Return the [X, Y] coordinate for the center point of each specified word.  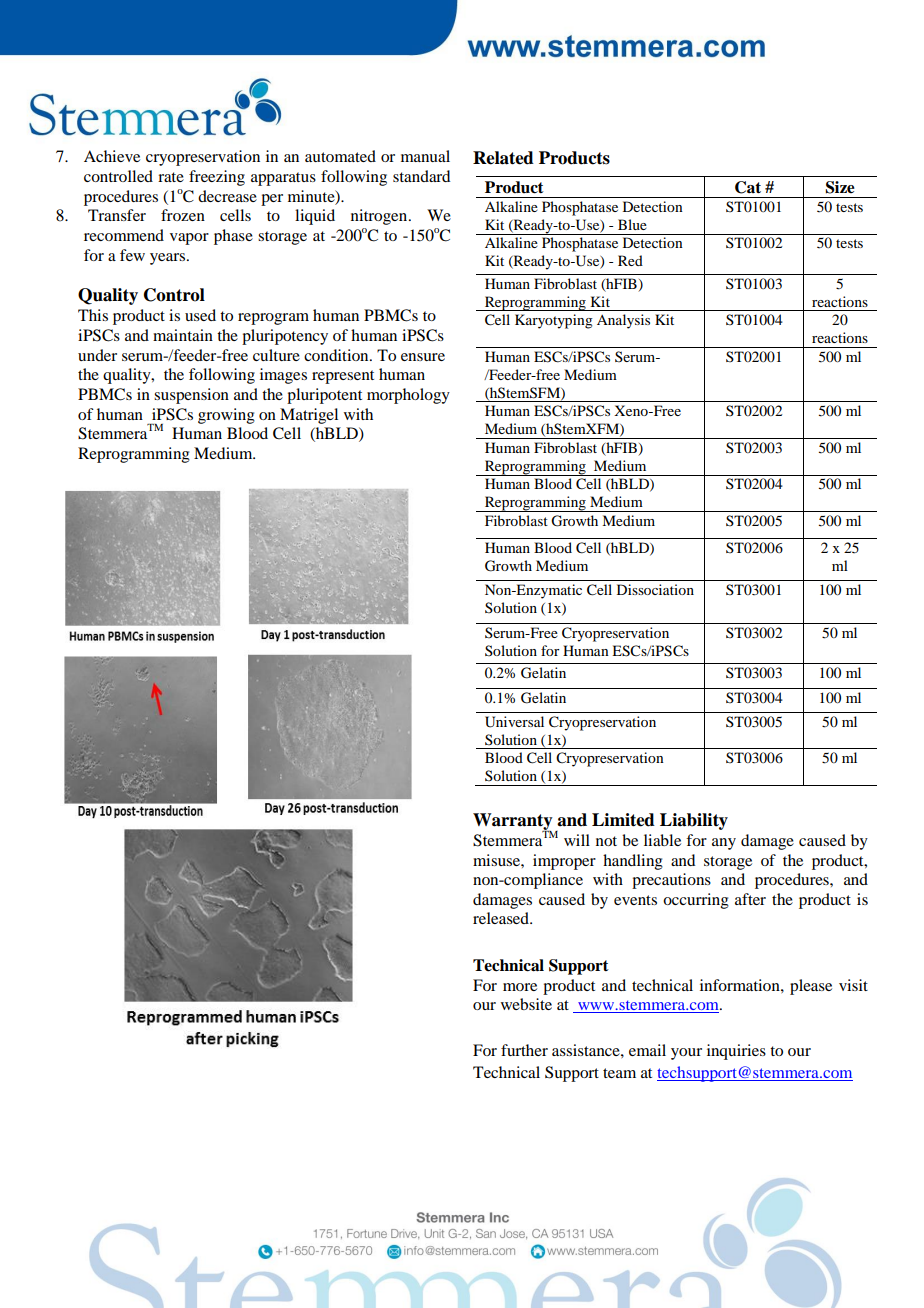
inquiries [736, 1052]
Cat [748, 187]
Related [503, 158]
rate [171, 177]
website [526, 1004]
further [524, 1050]
